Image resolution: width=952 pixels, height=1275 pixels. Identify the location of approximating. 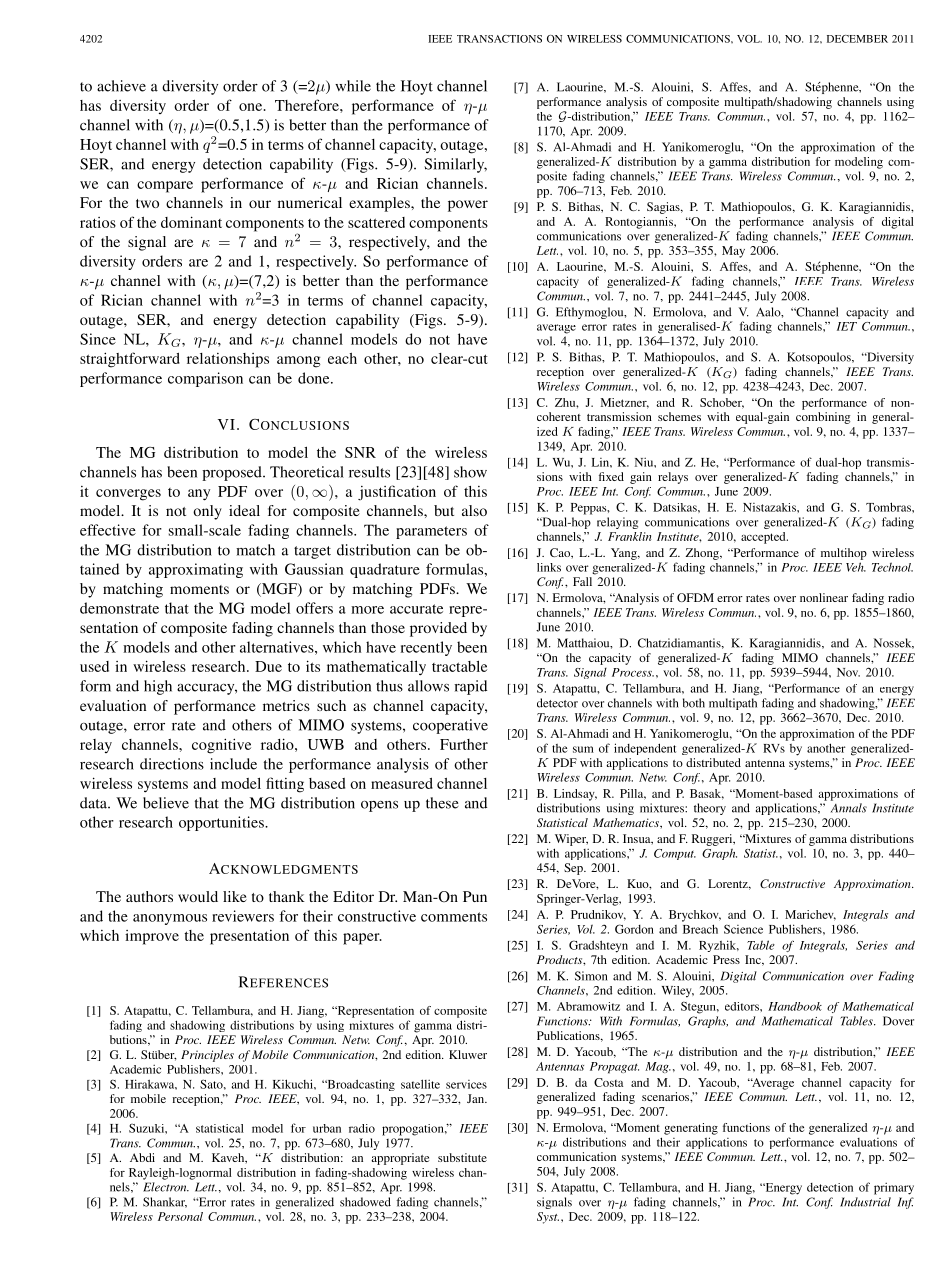
(196, 570).
